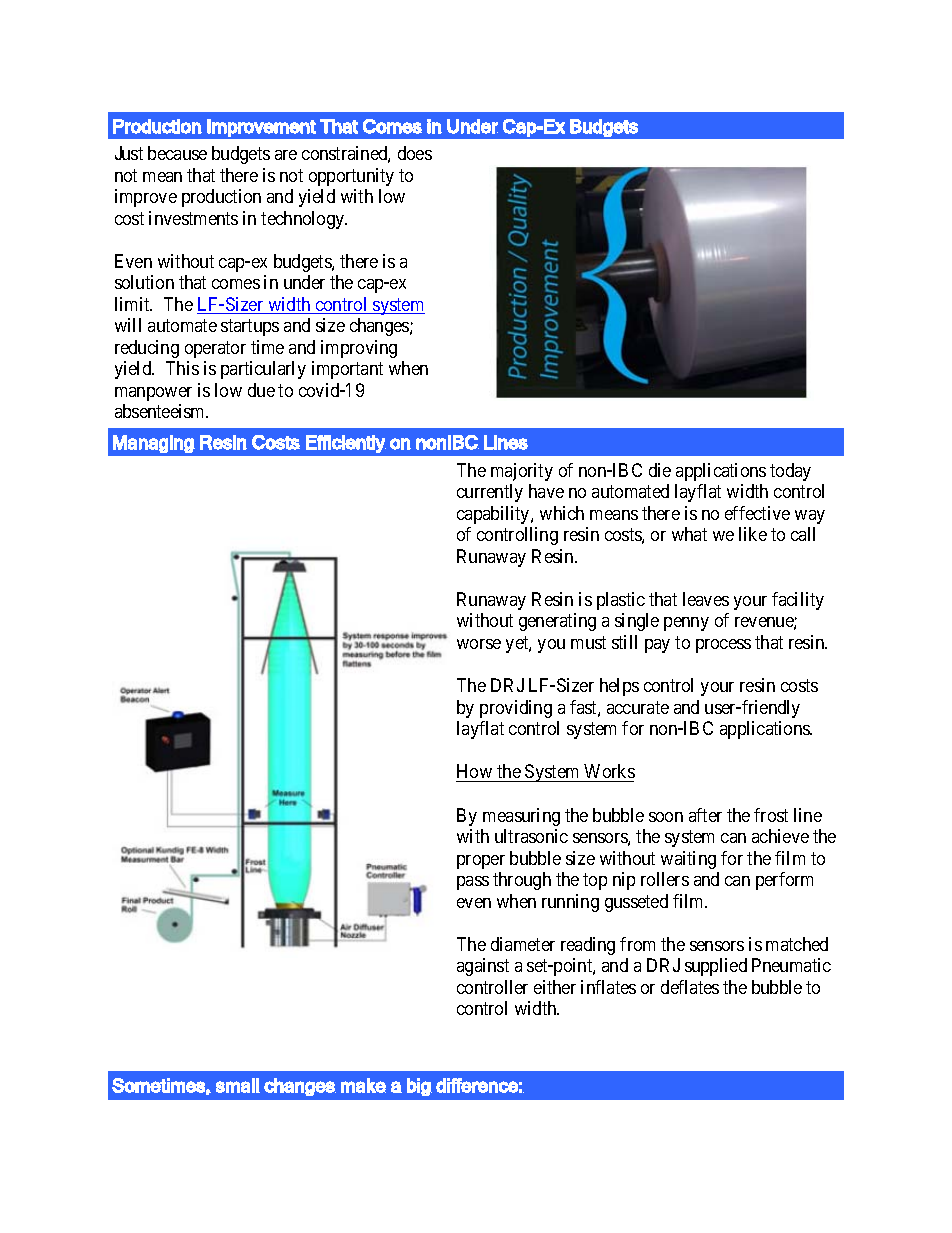 The image size is (952, 1233). I want to click on does, so click(415, 153).
